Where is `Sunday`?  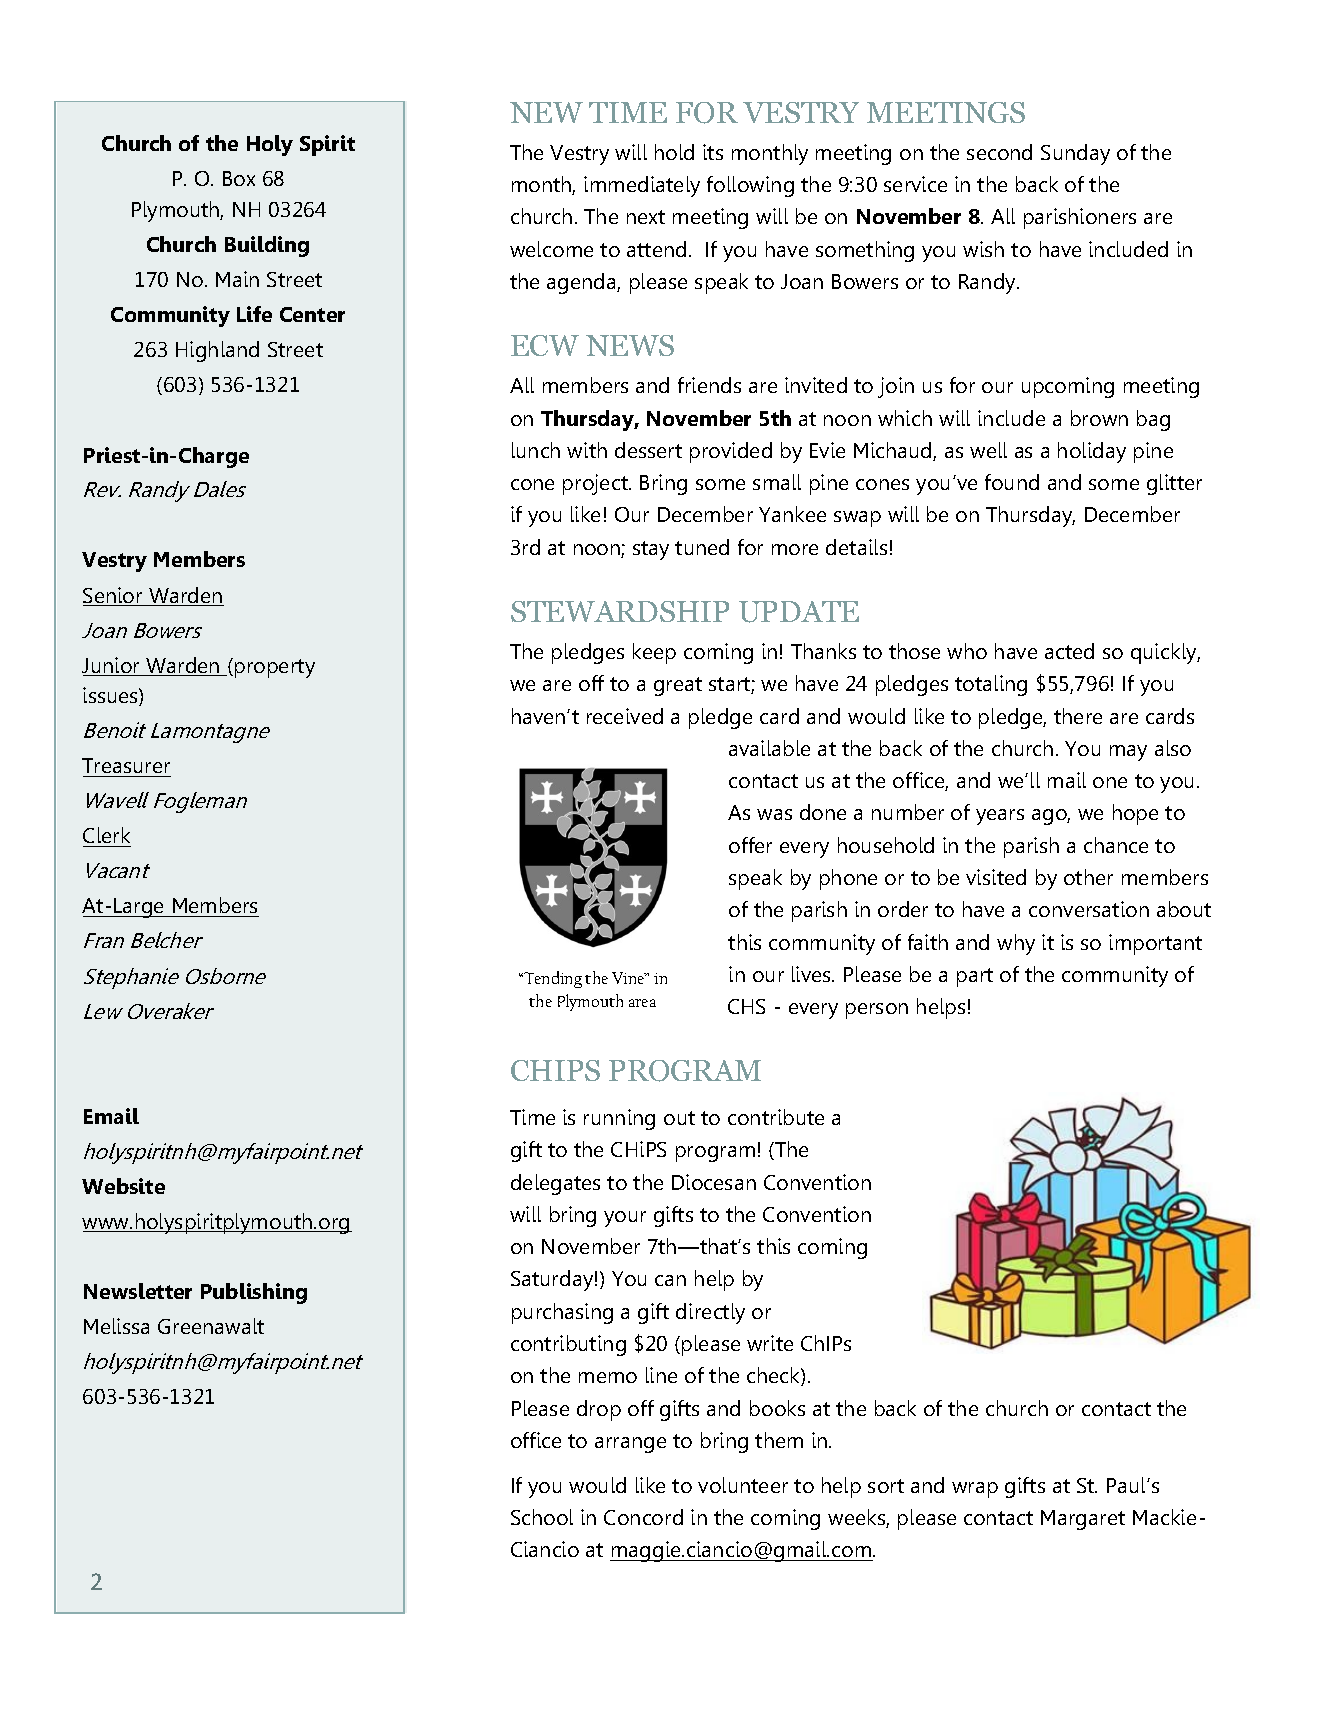 Sunday is located at coordinates (1075, 154).
